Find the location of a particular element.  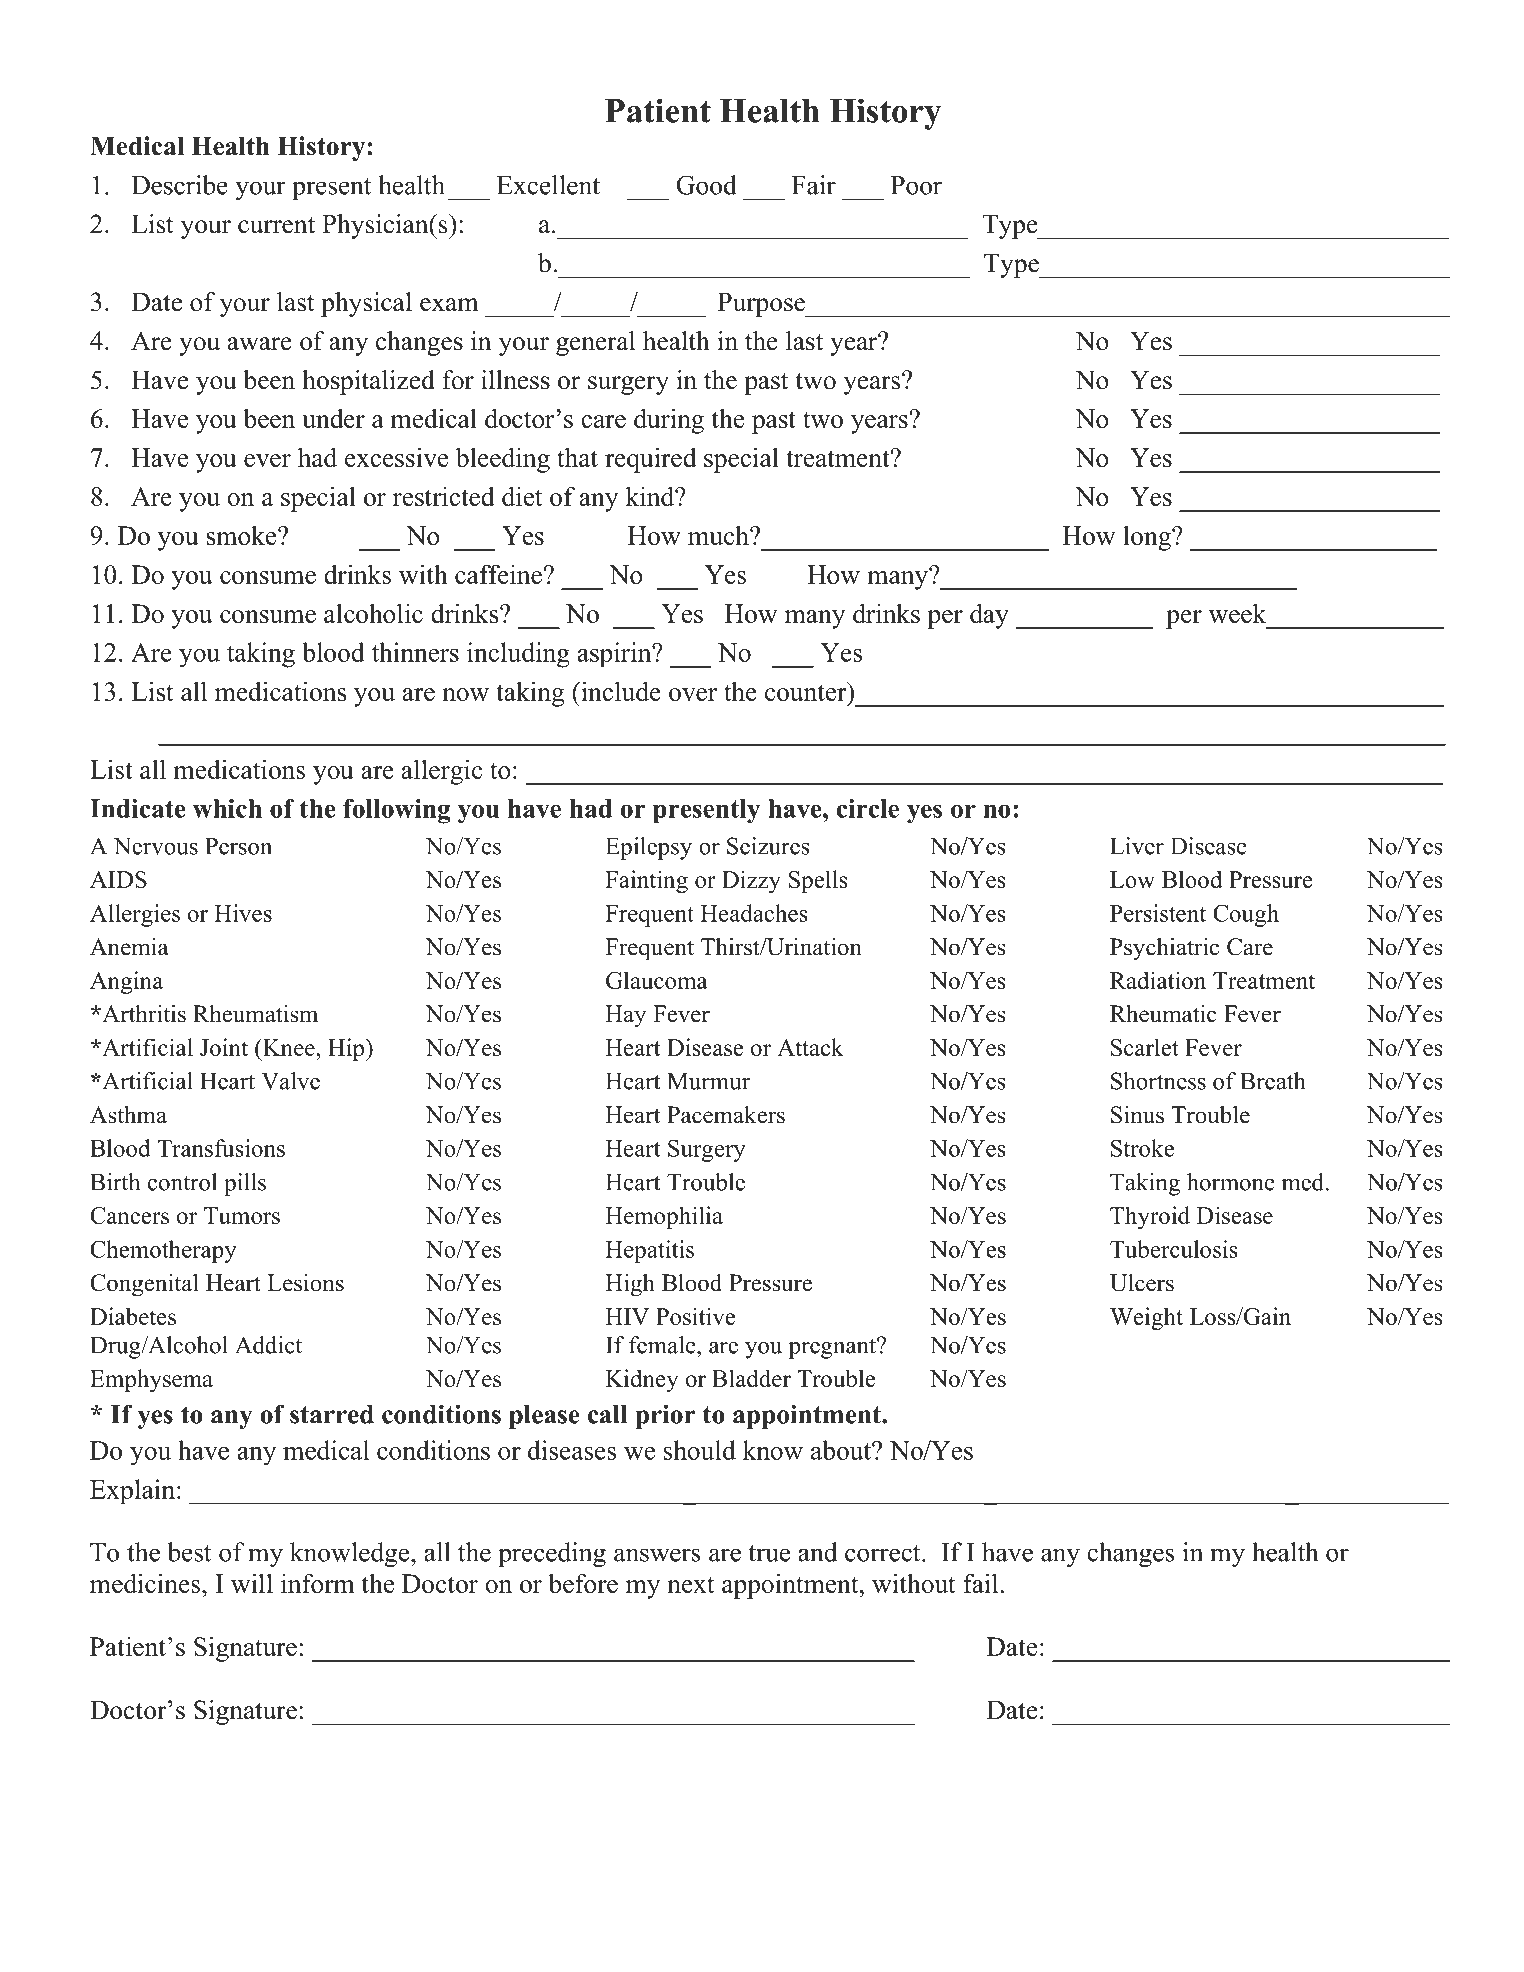

Fainting is located at coordinates (646, 881).
